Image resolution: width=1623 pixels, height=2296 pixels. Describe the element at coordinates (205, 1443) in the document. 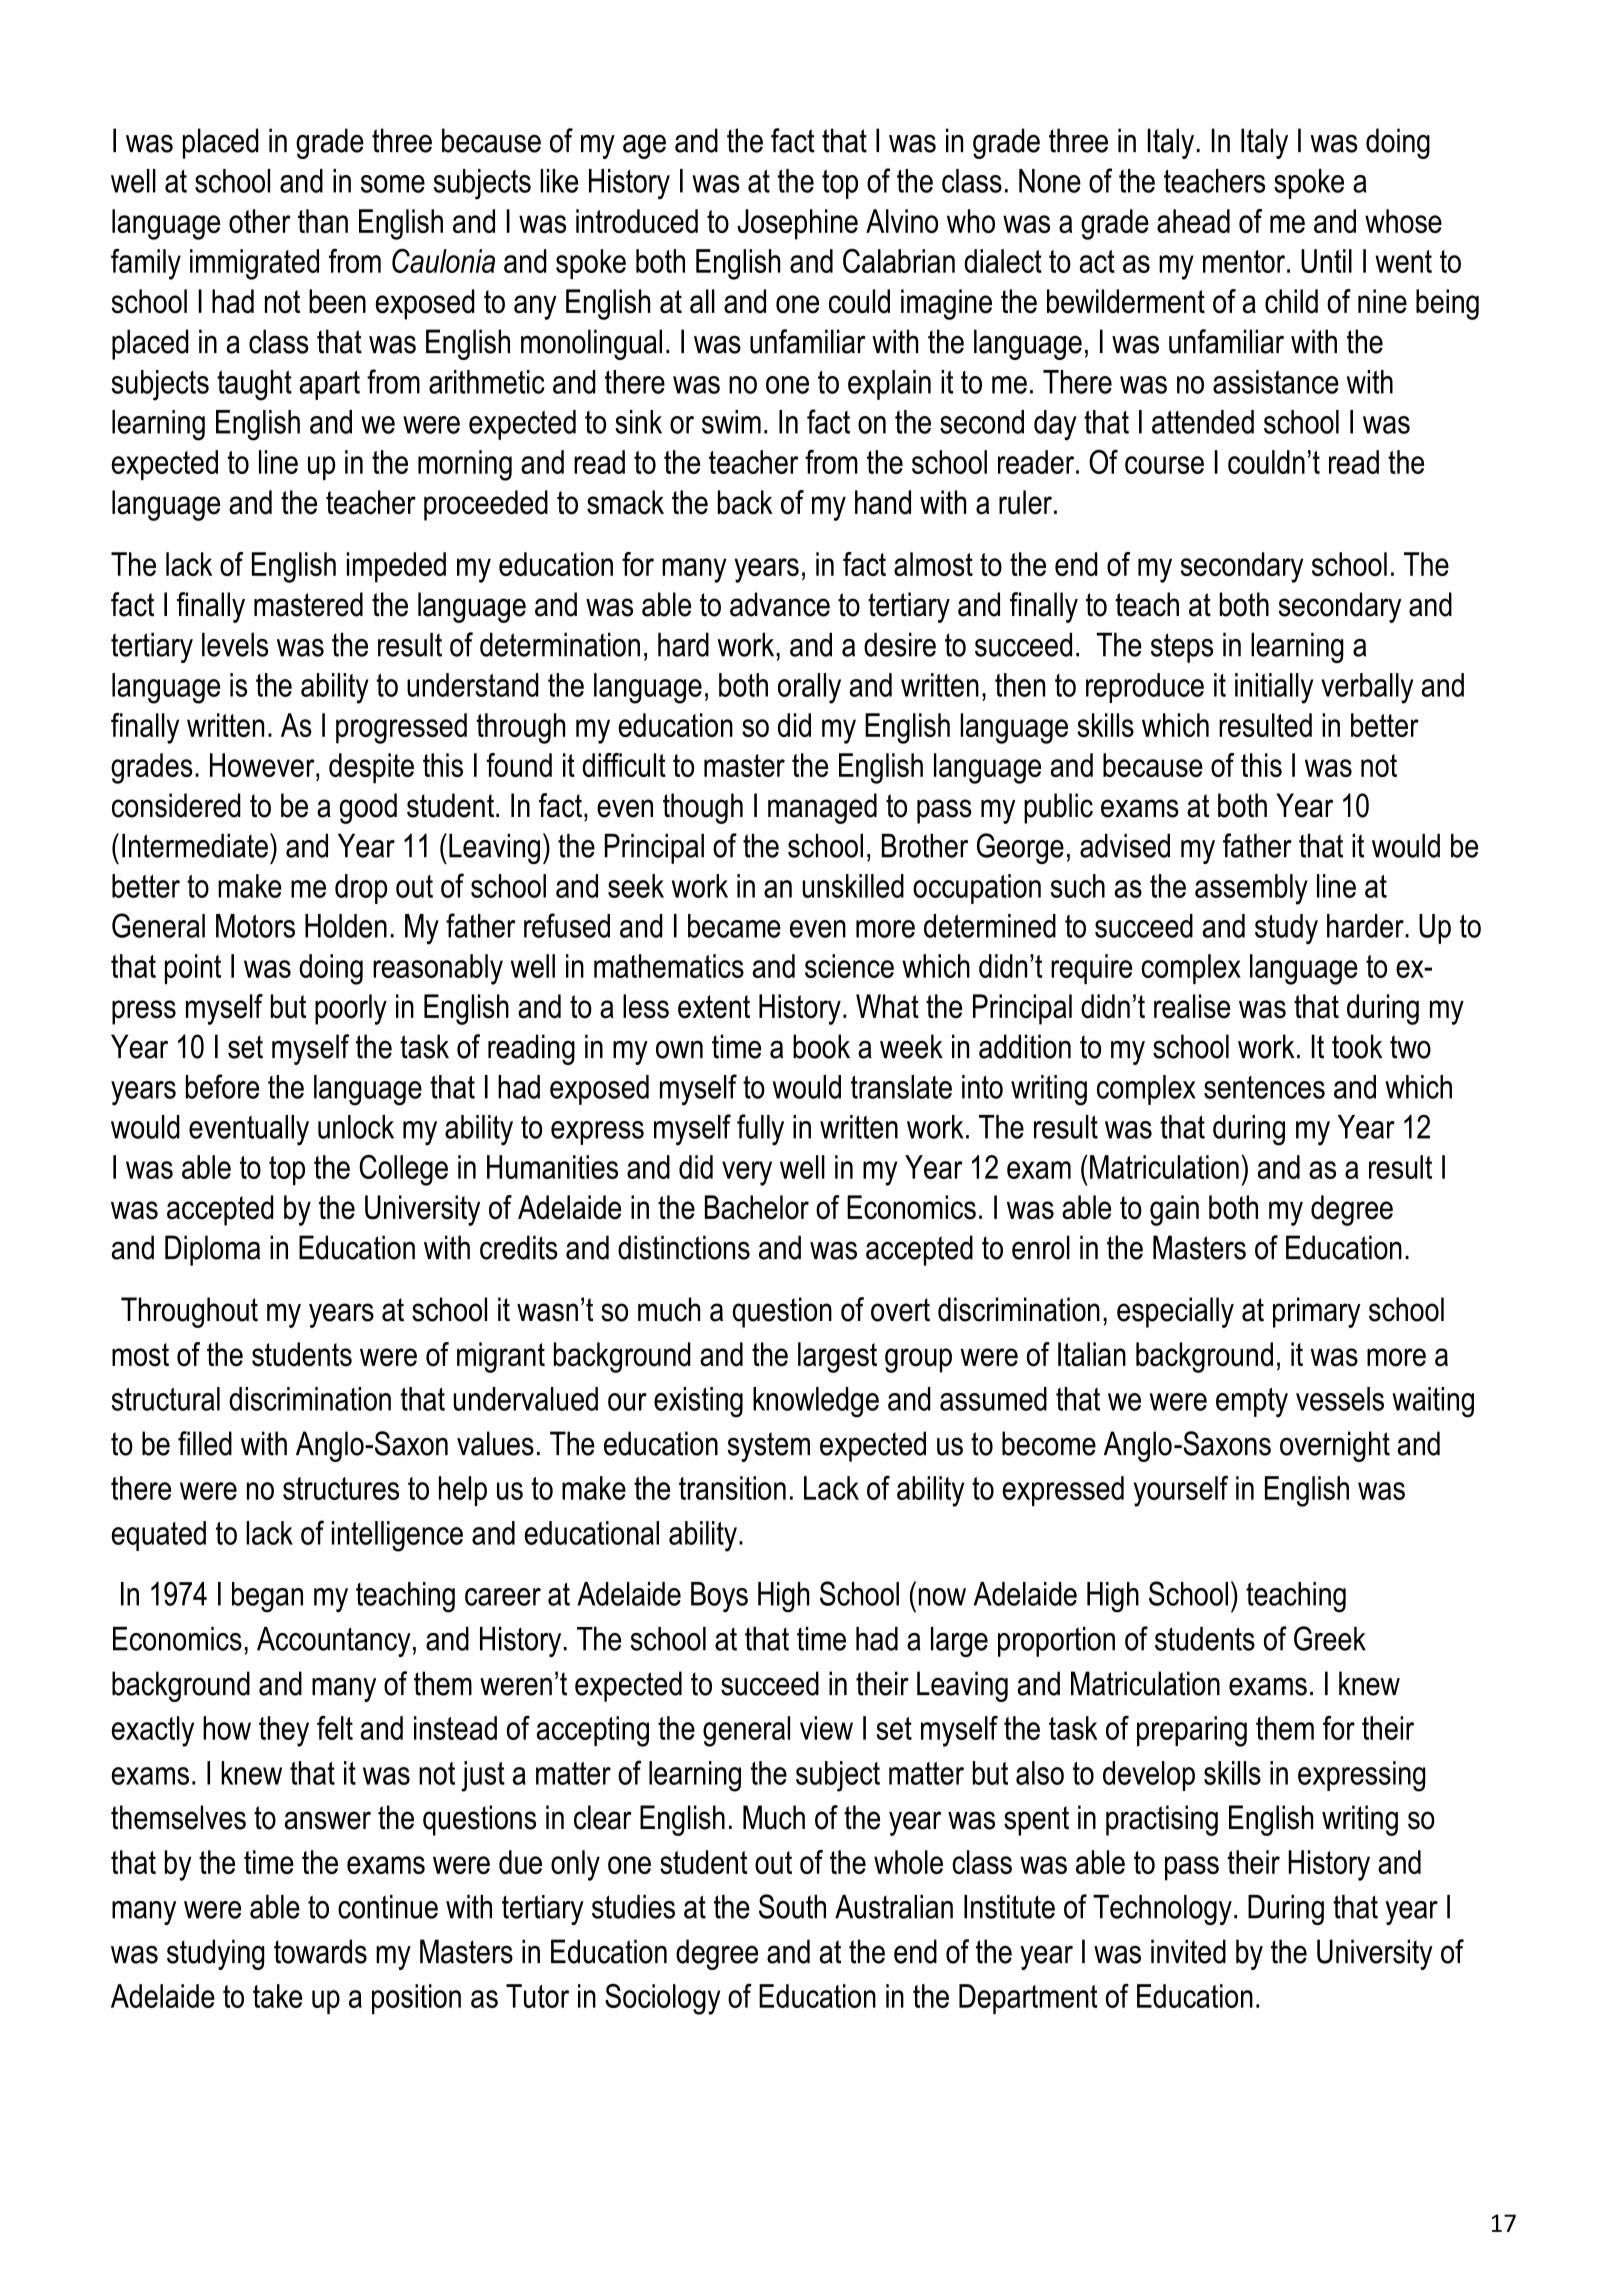

I see `filled` at that location.
